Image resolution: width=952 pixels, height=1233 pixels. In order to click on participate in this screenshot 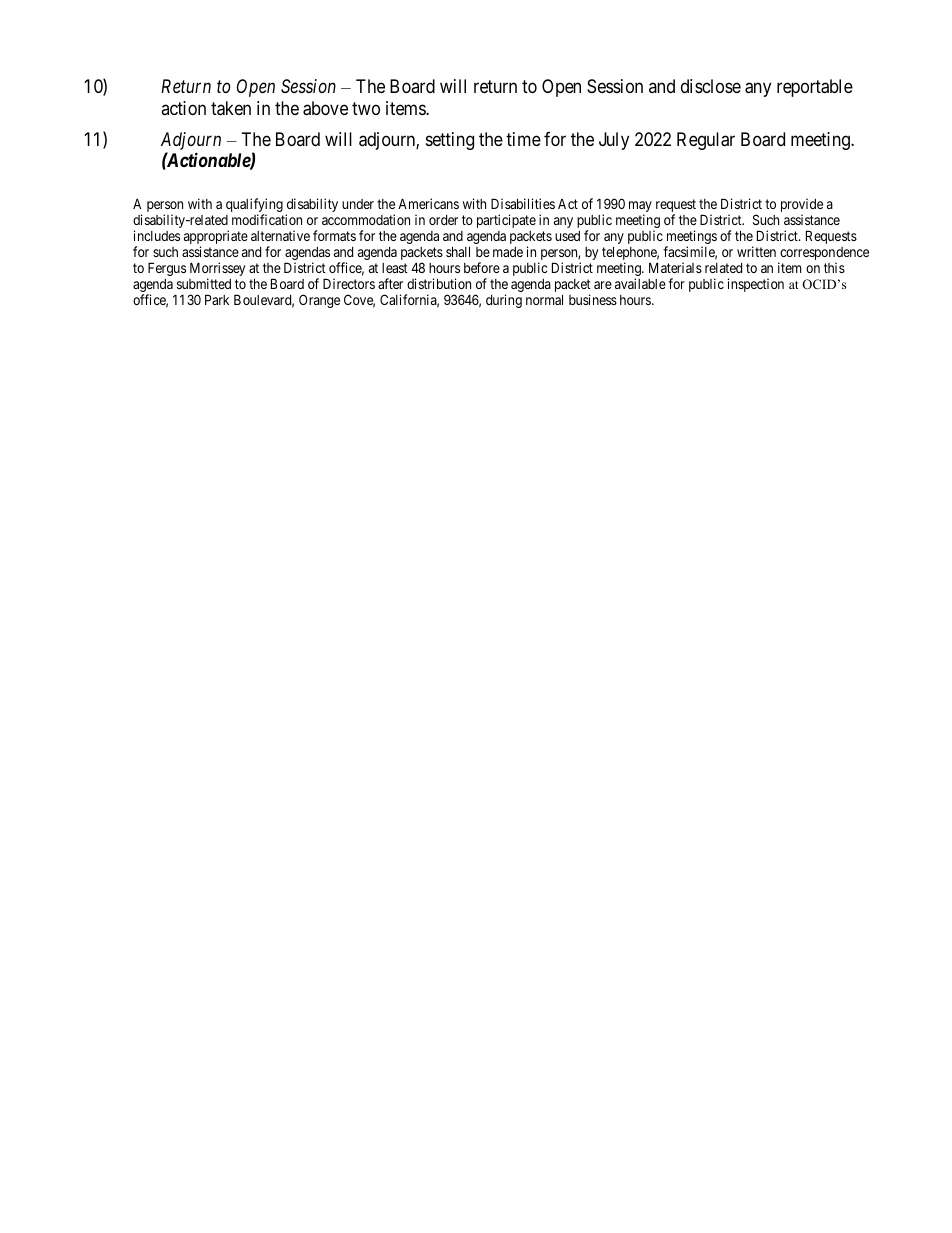, I will do `click(506, 221)`.
